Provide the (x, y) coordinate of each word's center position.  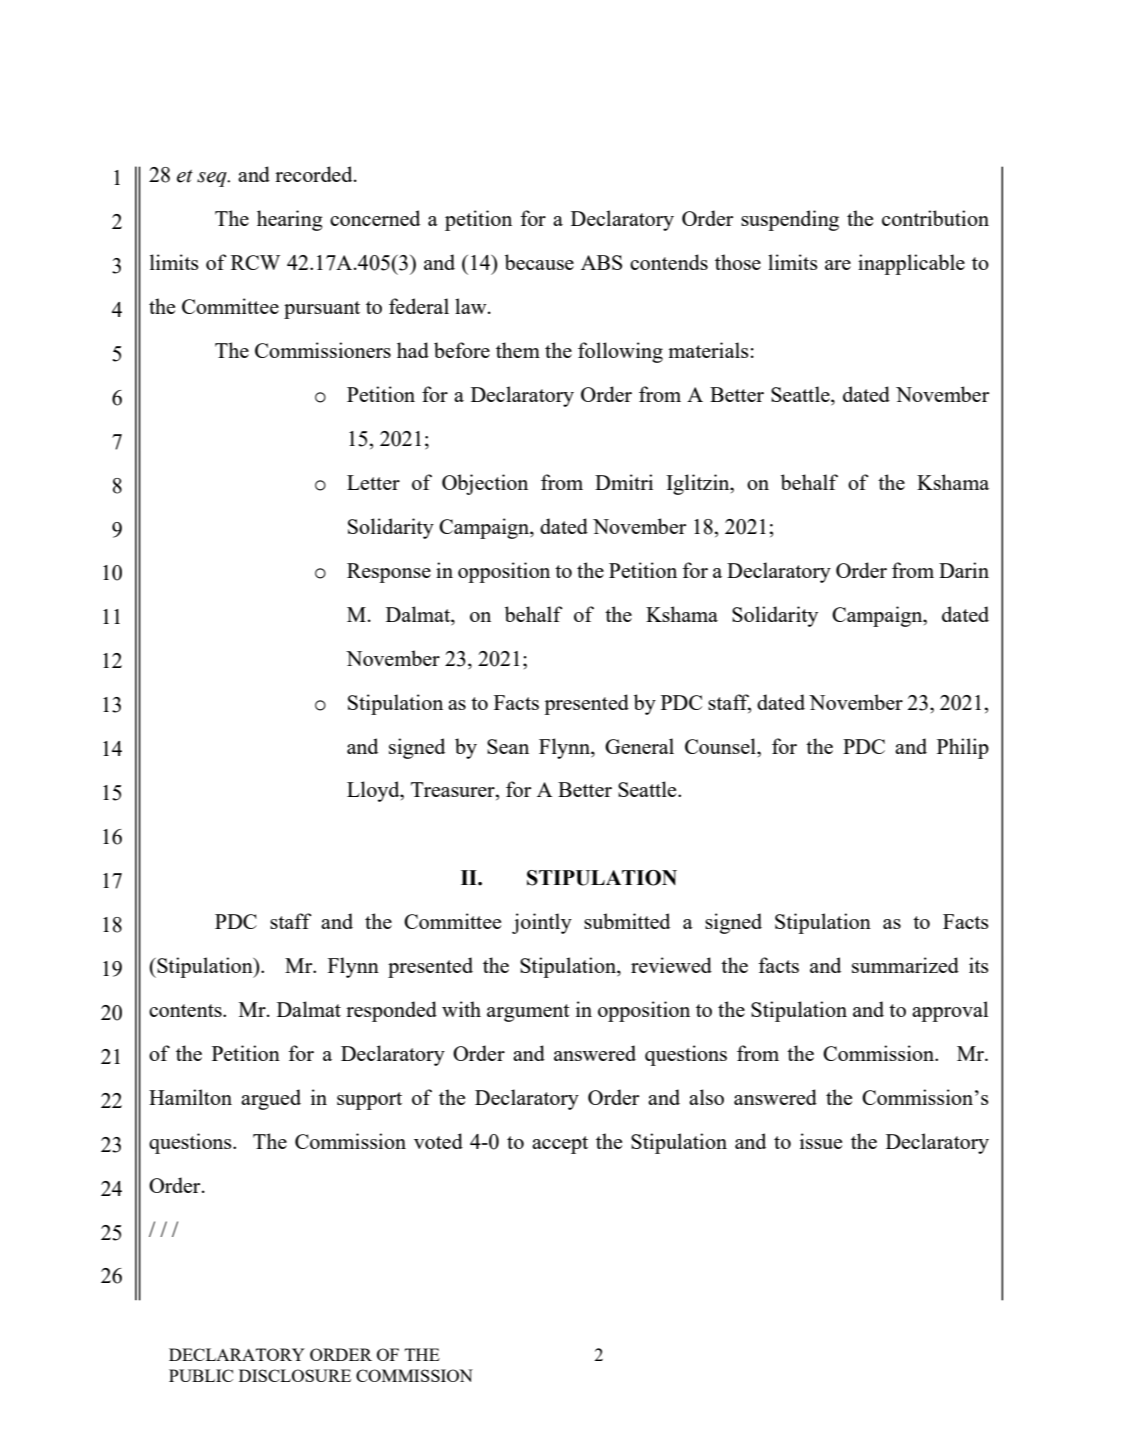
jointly (542, 923)
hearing (290, 220)
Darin (964, 570)
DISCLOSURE (295, 1375)
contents (186, 1010)
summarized (905, 965)
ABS (601, 262)
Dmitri (624, 482)
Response (389, 573)
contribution (935, 218)
